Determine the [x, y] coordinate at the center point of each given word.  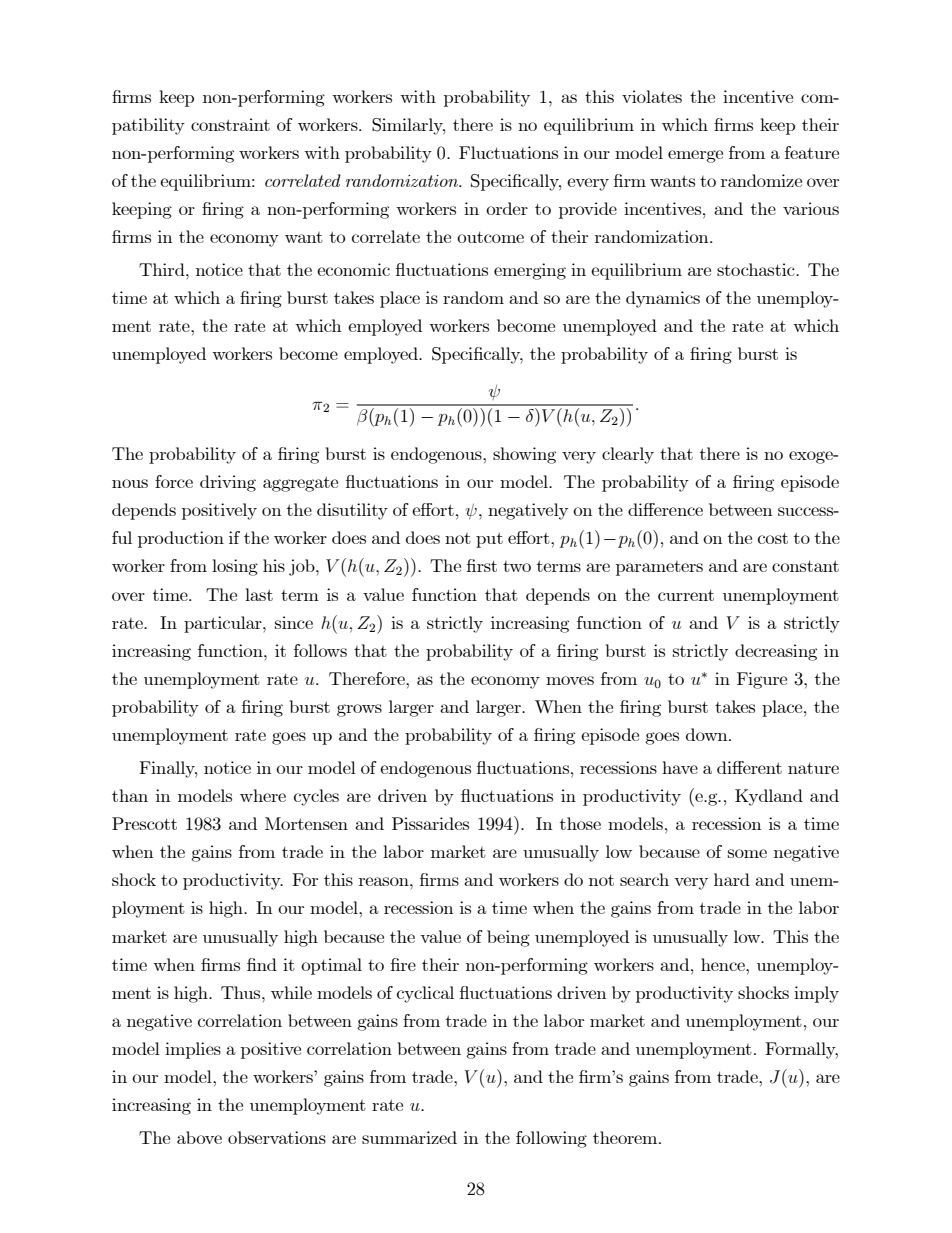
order [507, 208]
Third [163, 269]
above [199, 1137]
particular [224, 624]
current [686, 595]
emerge [695, 156]
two [517, 566]
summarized [409, 1137]
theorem [626, 1137]
